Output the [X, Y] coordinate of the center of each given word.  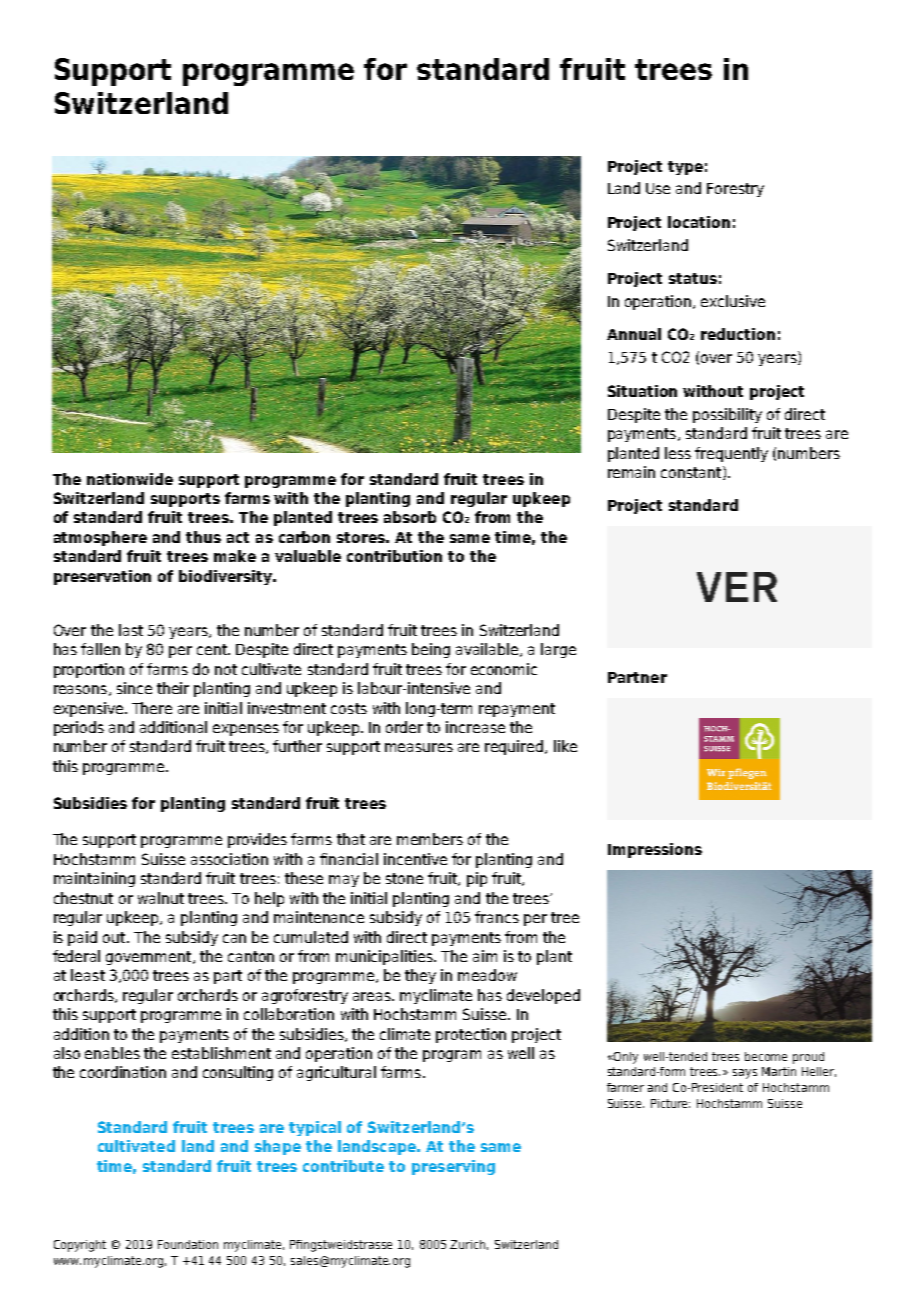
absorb [410, 517]
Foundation [188, 1244]
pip [477, 879]
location [699, 222]
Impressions [655, 850]
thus [203, 537]
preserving [453, 1167]
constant [692, 473]
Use [658, 188]
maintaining [94, 879]
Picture [670, 1103]
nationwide [130, 479]
